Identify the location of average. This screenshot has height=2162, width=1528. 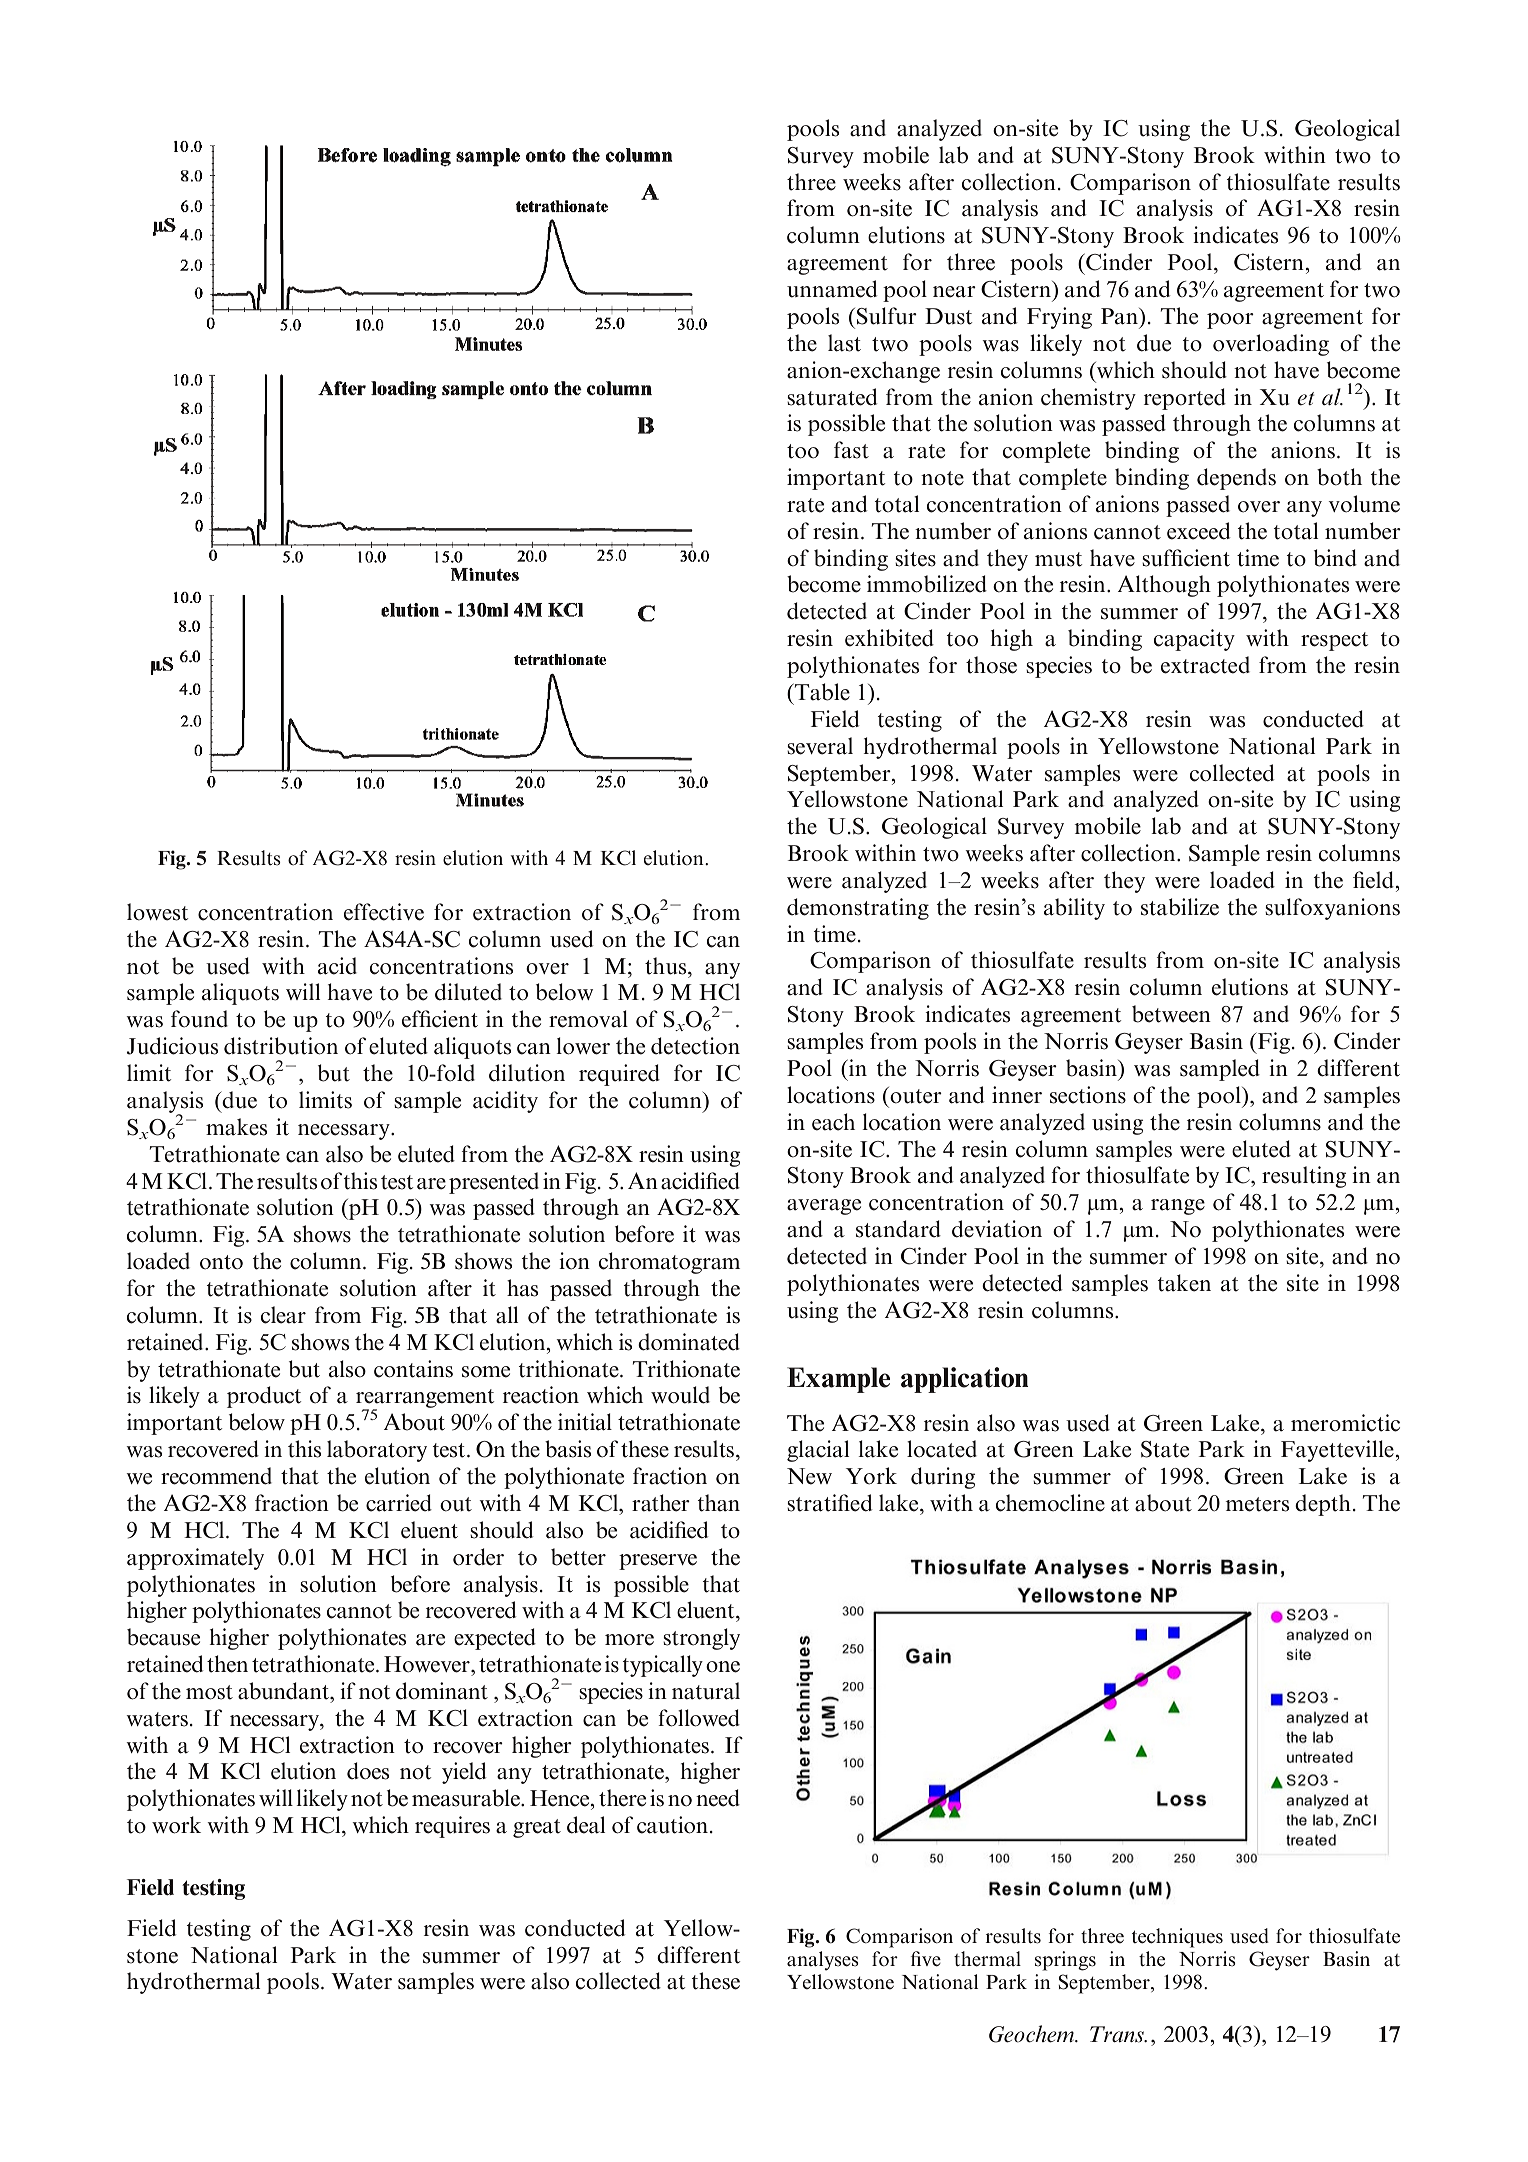
(824, 1207).
